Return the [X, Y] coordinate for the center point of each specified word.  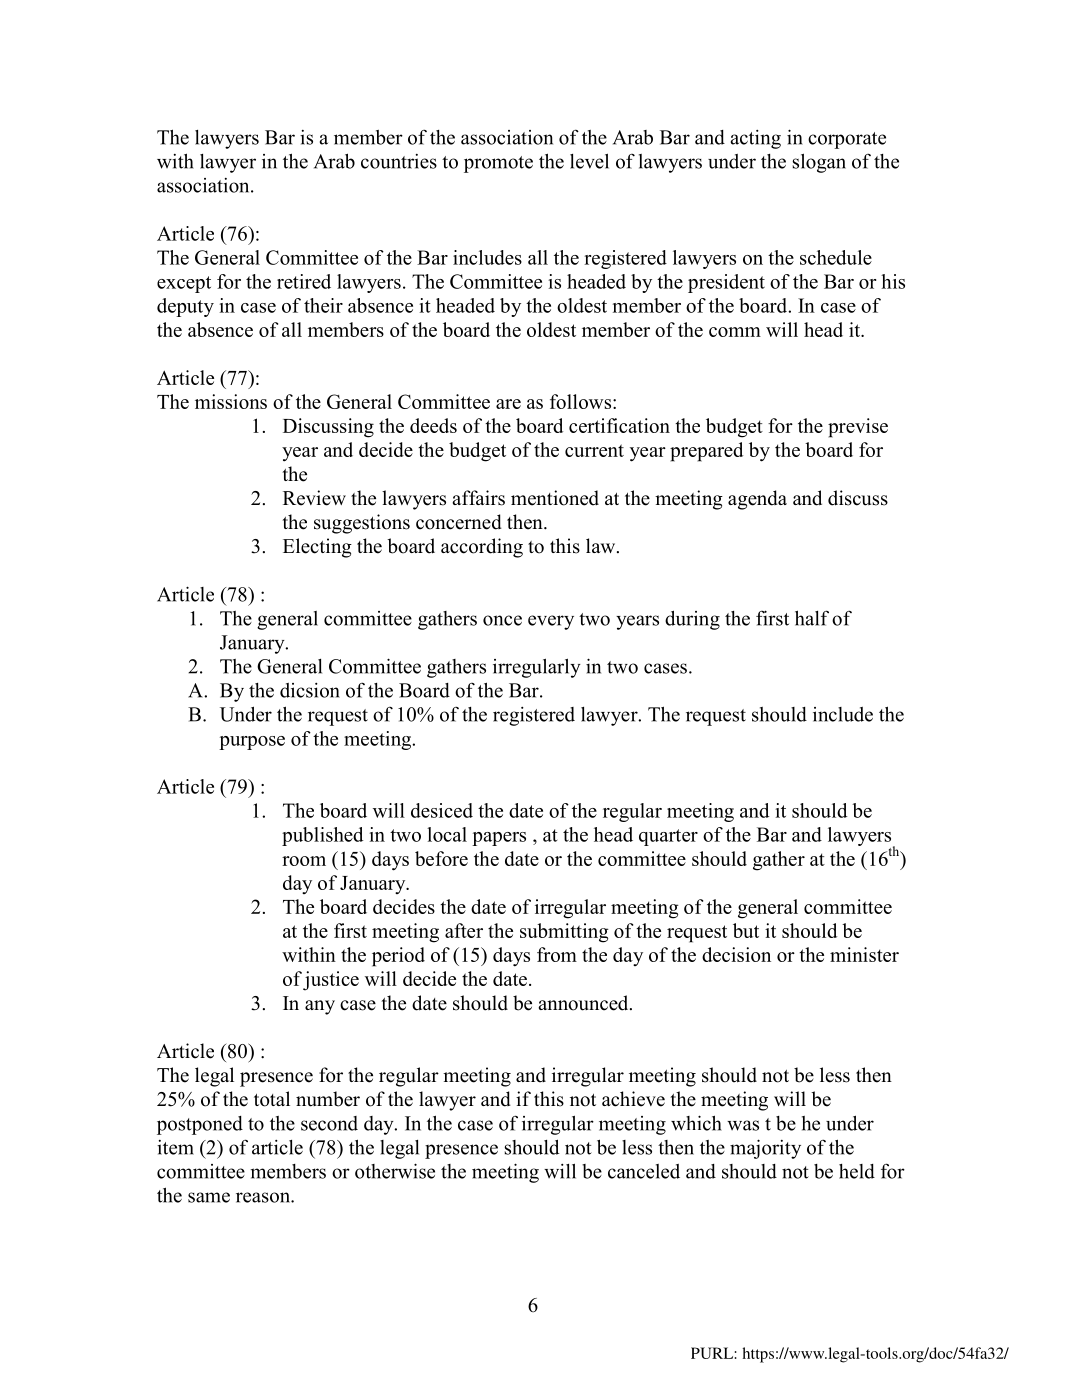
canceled [644, 1171]
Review [314, 498]
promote [498, 164]
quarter [668, 837]
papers [499, 839]
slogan [819, 163]
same [209, 1197]
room [304, 861]
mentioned [555, 498]
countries [399, 161]
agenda [757, 500]
